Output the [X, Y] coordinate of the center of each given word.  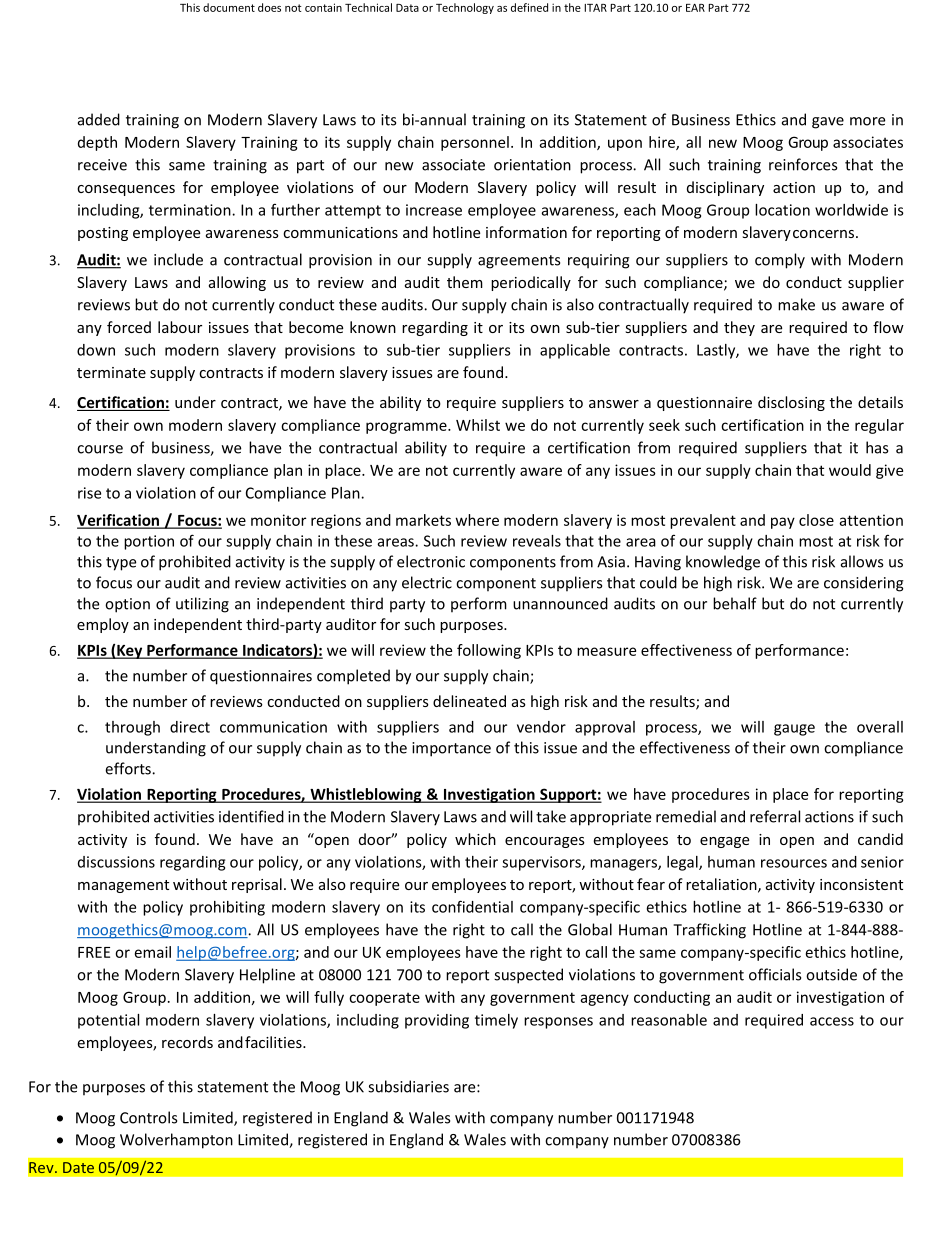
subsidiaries [408, 1086]
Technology [465, 8]
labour [180, 327]
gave [828, 123]
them [465, 282]
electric [427, 582]
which [475, 839]
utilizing [202, 605]
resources [794, 863]
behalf [735, 603]
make [796, 304]
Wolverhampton [176, 1141]
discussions [116, 862]
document [229, 7]
